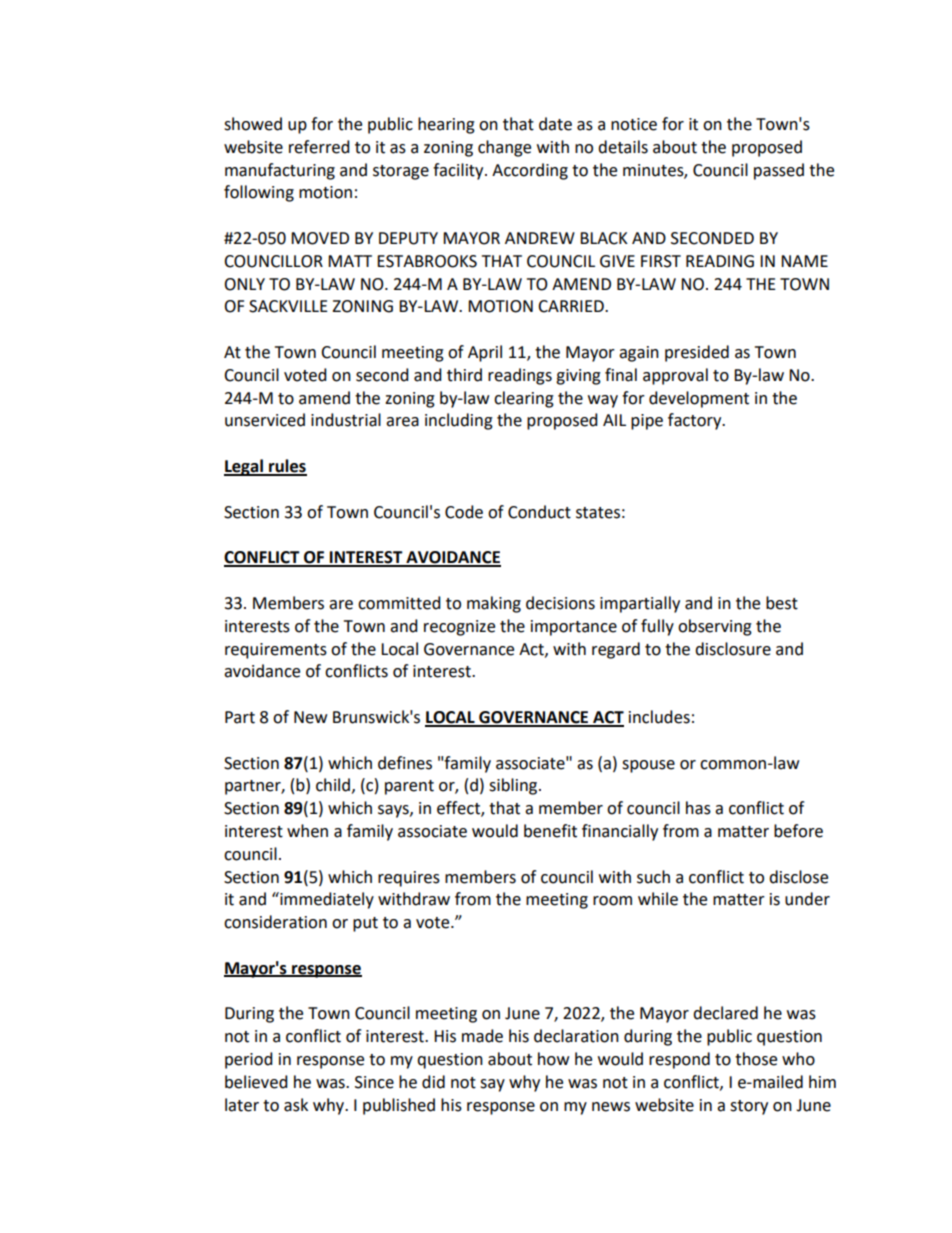 Image resolution: width=952 pixels, height=1233 pixels. Describe the element at coordinates (756, 1059) in the screenshot. I see `those` at that location.
